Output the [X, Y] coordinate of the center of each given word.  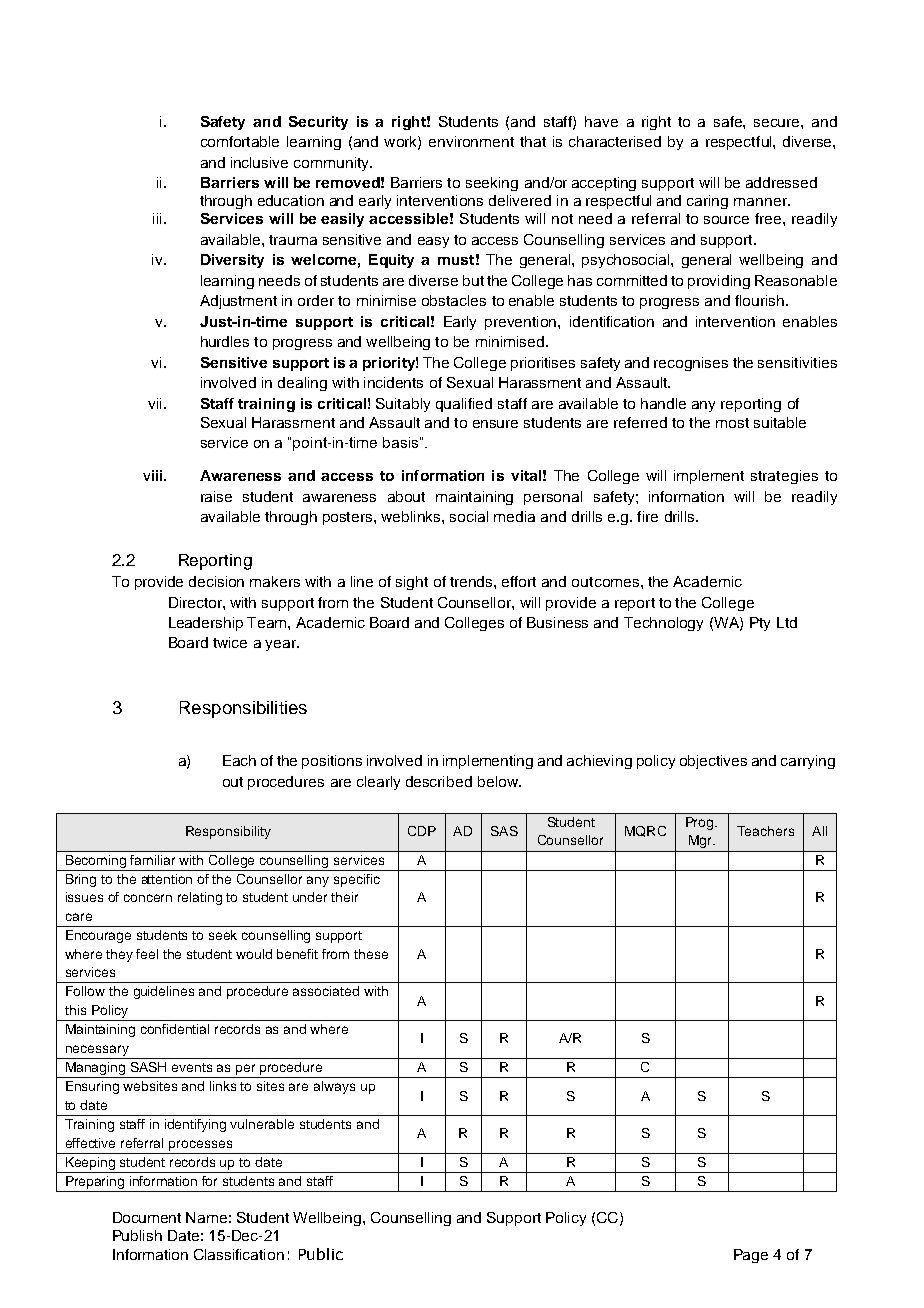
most [732, 423]
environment [471, 141]
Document [147, 1217]
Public [321, 1254]
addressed [781, 182]
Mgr [701, 841]
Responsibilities [243, 709]
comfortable [240, 141]
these [371, 954]
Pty [760, 624]
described [439, 781]
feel [147, 954]
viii [152, 475]
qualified [464, 405]
